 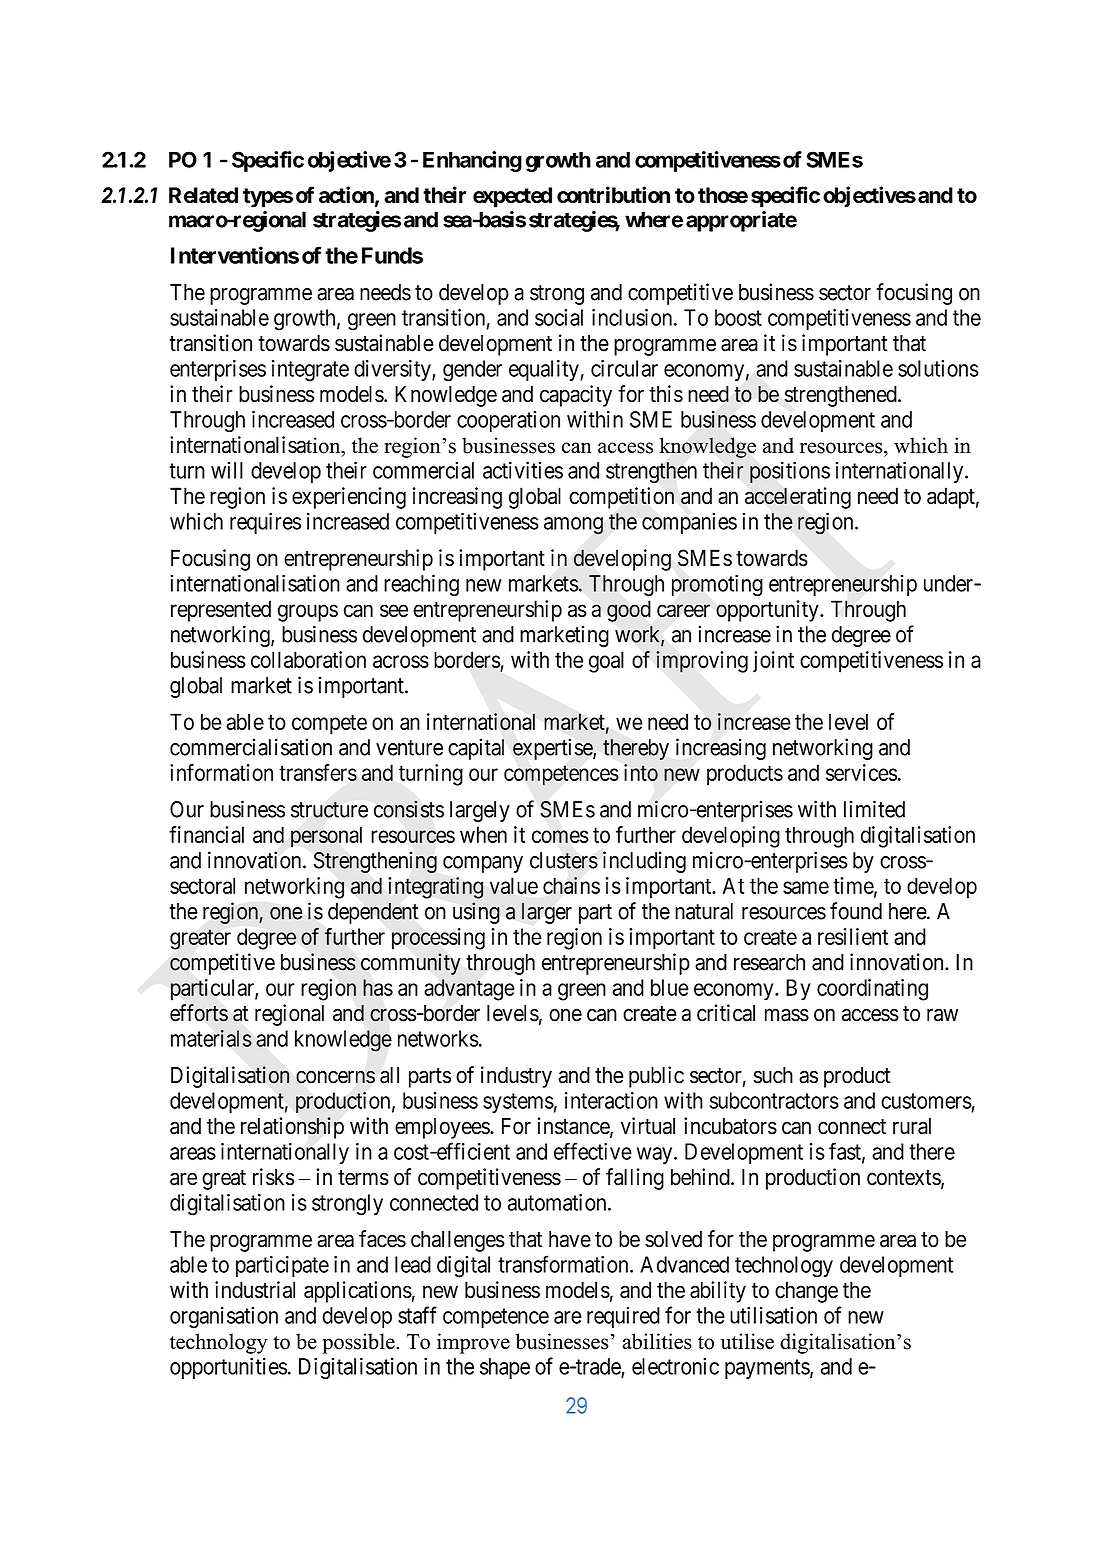 I want to click on Related, so click(x=203, y=195).
